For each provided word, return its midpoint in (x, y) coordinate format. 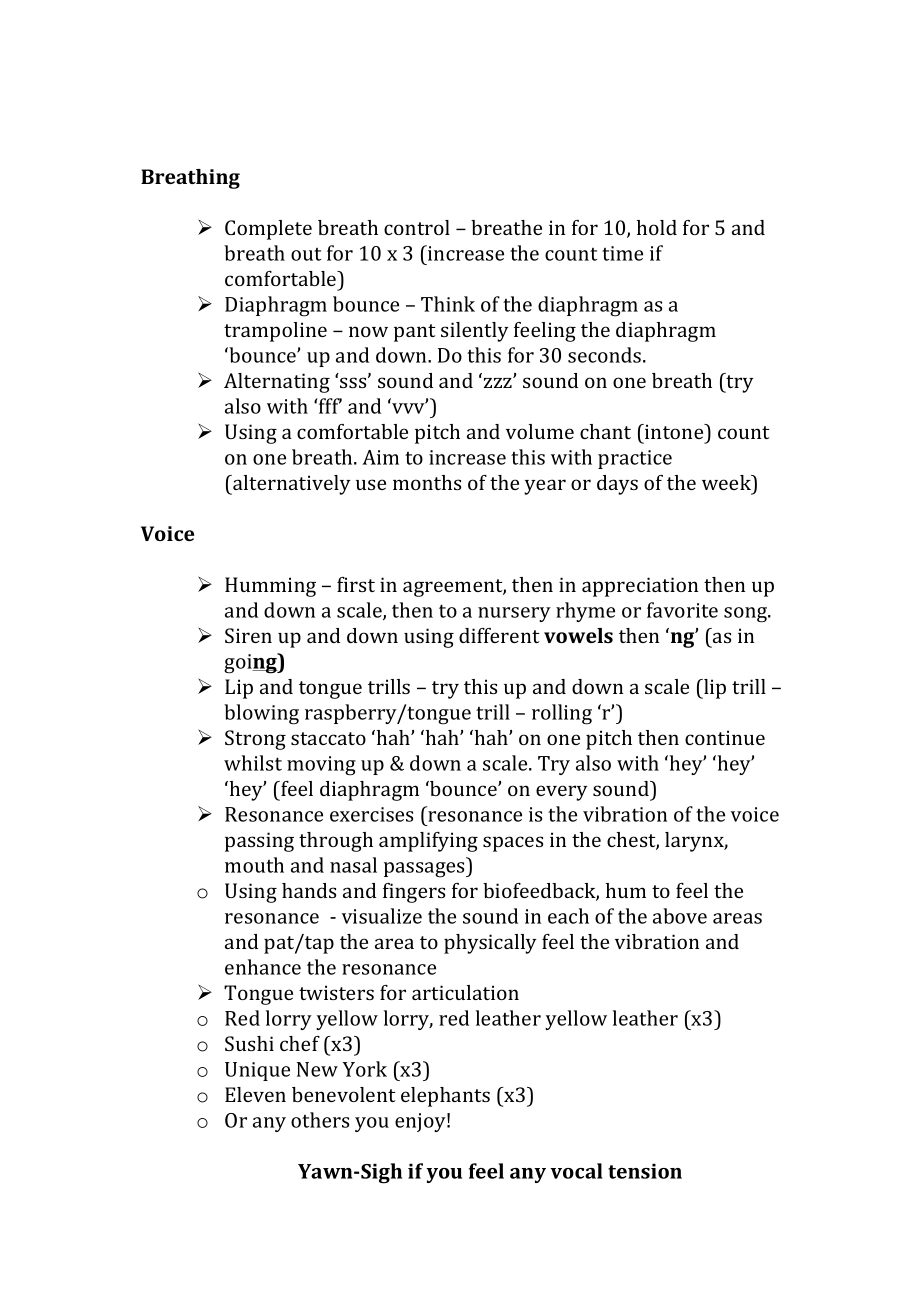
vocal (576, 1171)
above (680, 916)
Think (448, 304)
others (320, 1120)
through (336, 842)
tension (645, 1171)
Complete (268, 230)
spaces (513, 844)
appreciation (640, 587)
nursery (514, 614)
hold (657, 227)
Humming (270, 587)
